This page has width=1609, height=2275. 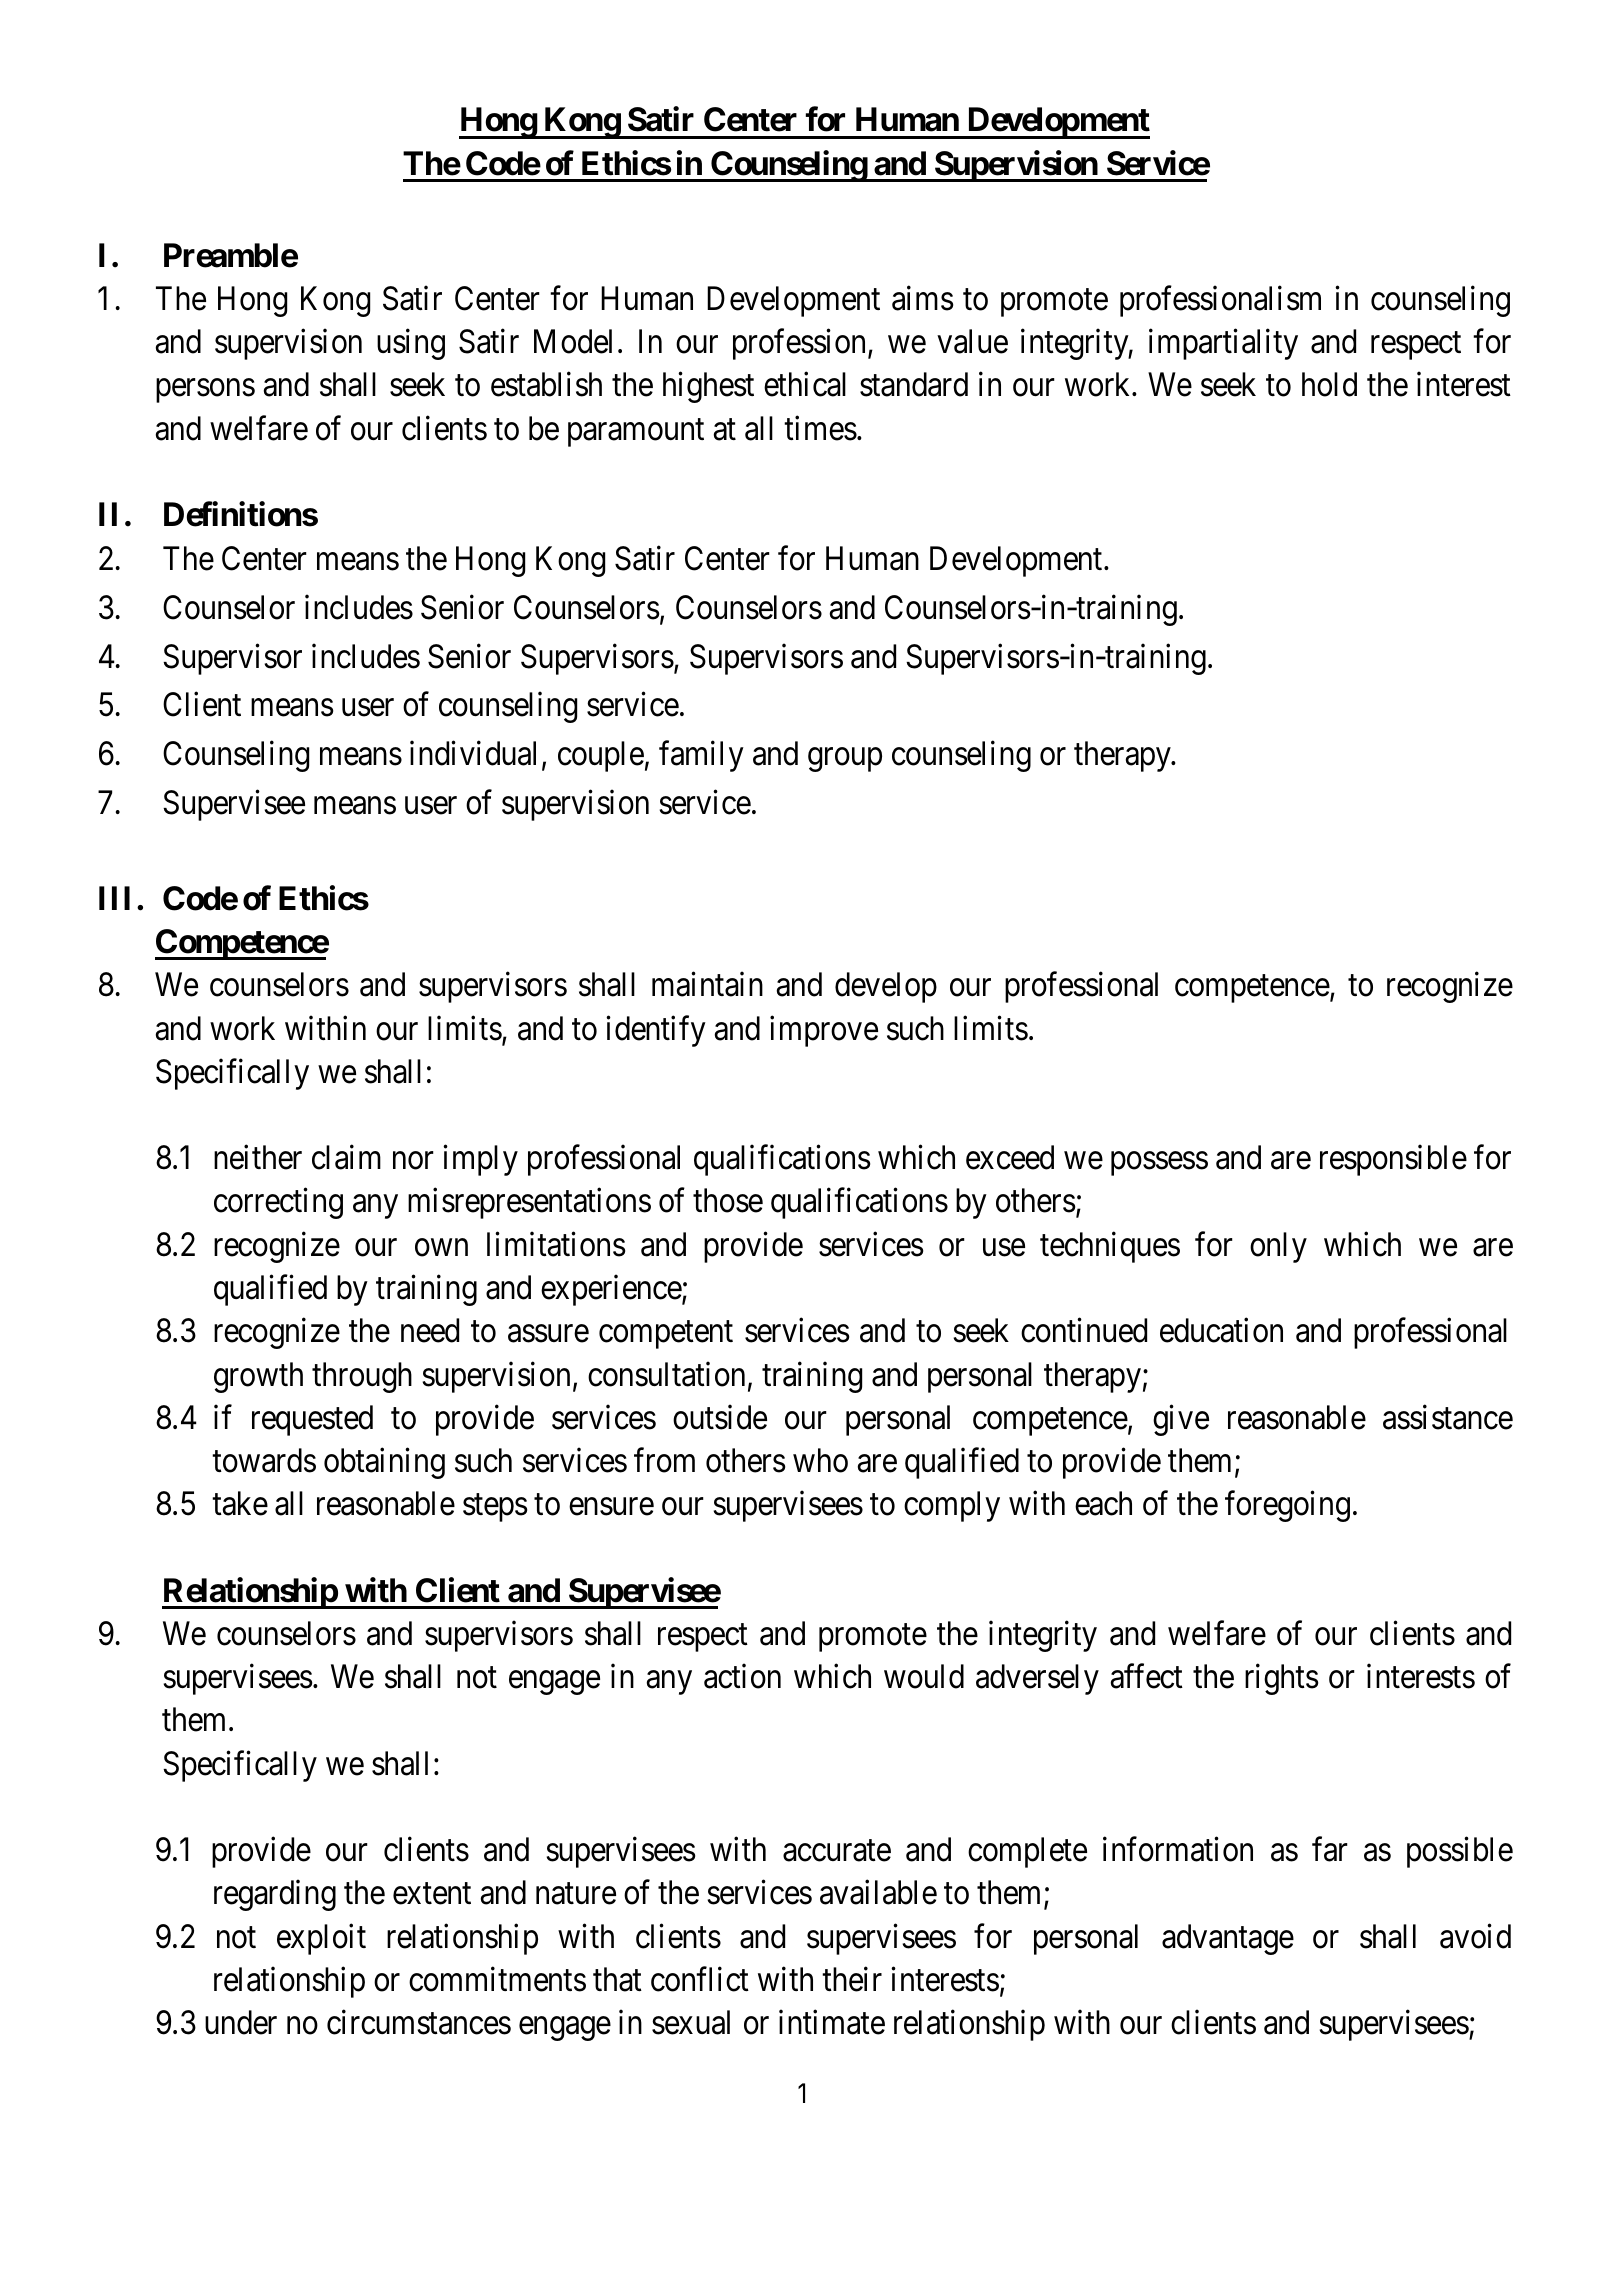 What do you see at coordinates (1329, 384) in the page?
I see `hold` at bounding box center [1329, 384].
